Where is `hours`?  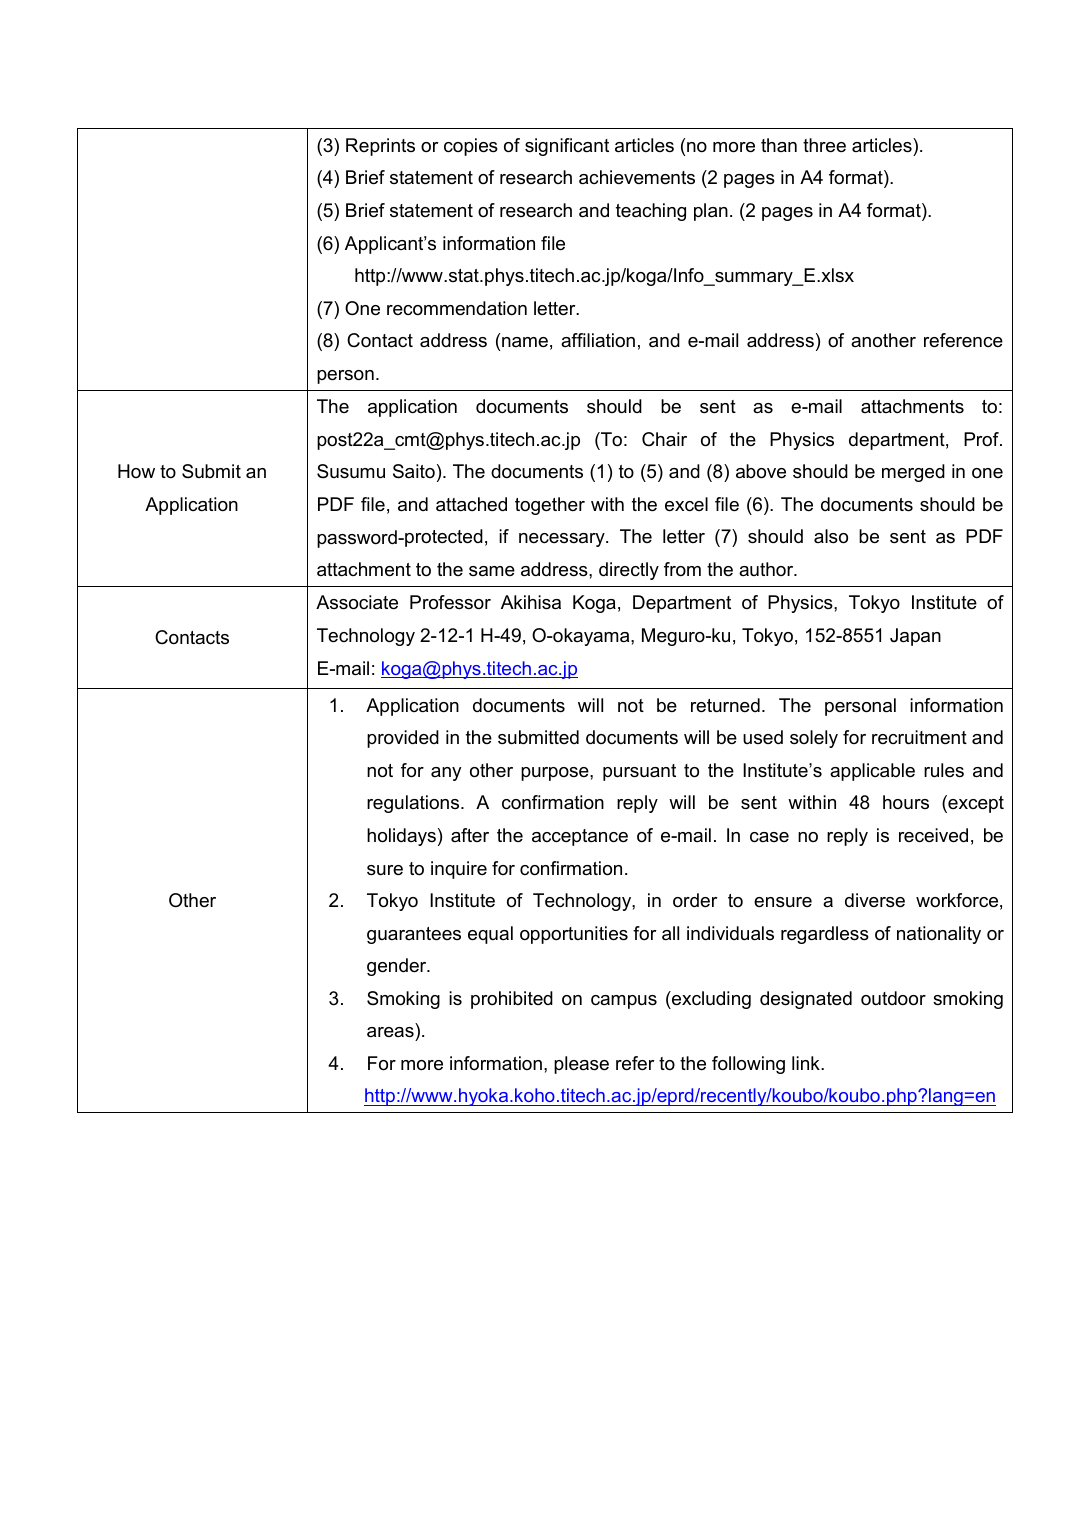 hours is located at coordinates (906, 802).
